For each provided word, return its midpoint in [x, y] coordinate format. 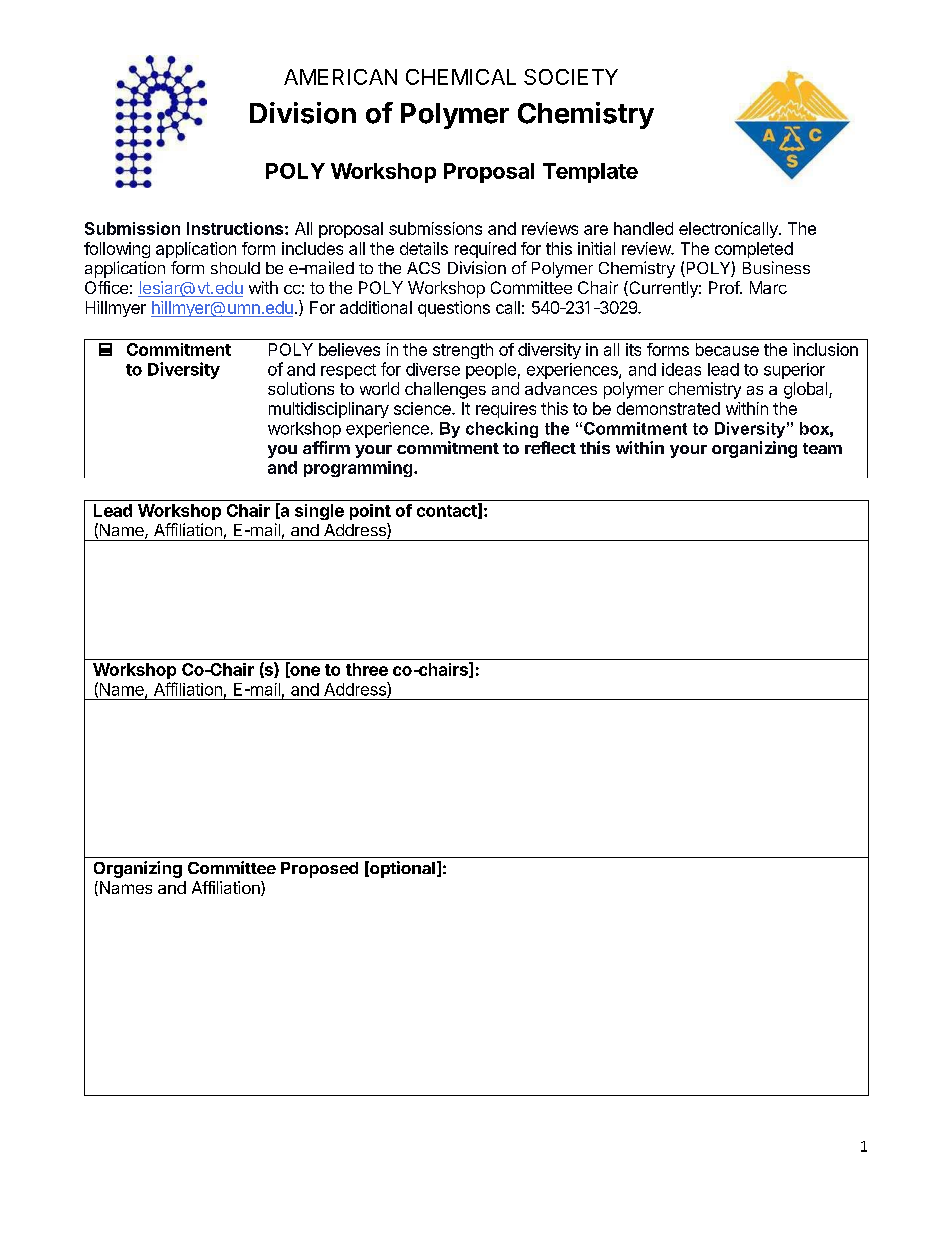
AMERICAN [340, 77]
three [367, 669]
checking [502, 430]
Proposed [319, 870]
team [822, 448]
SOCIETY [571, 77]
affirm [326, 447]
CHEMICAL [461, 77]
